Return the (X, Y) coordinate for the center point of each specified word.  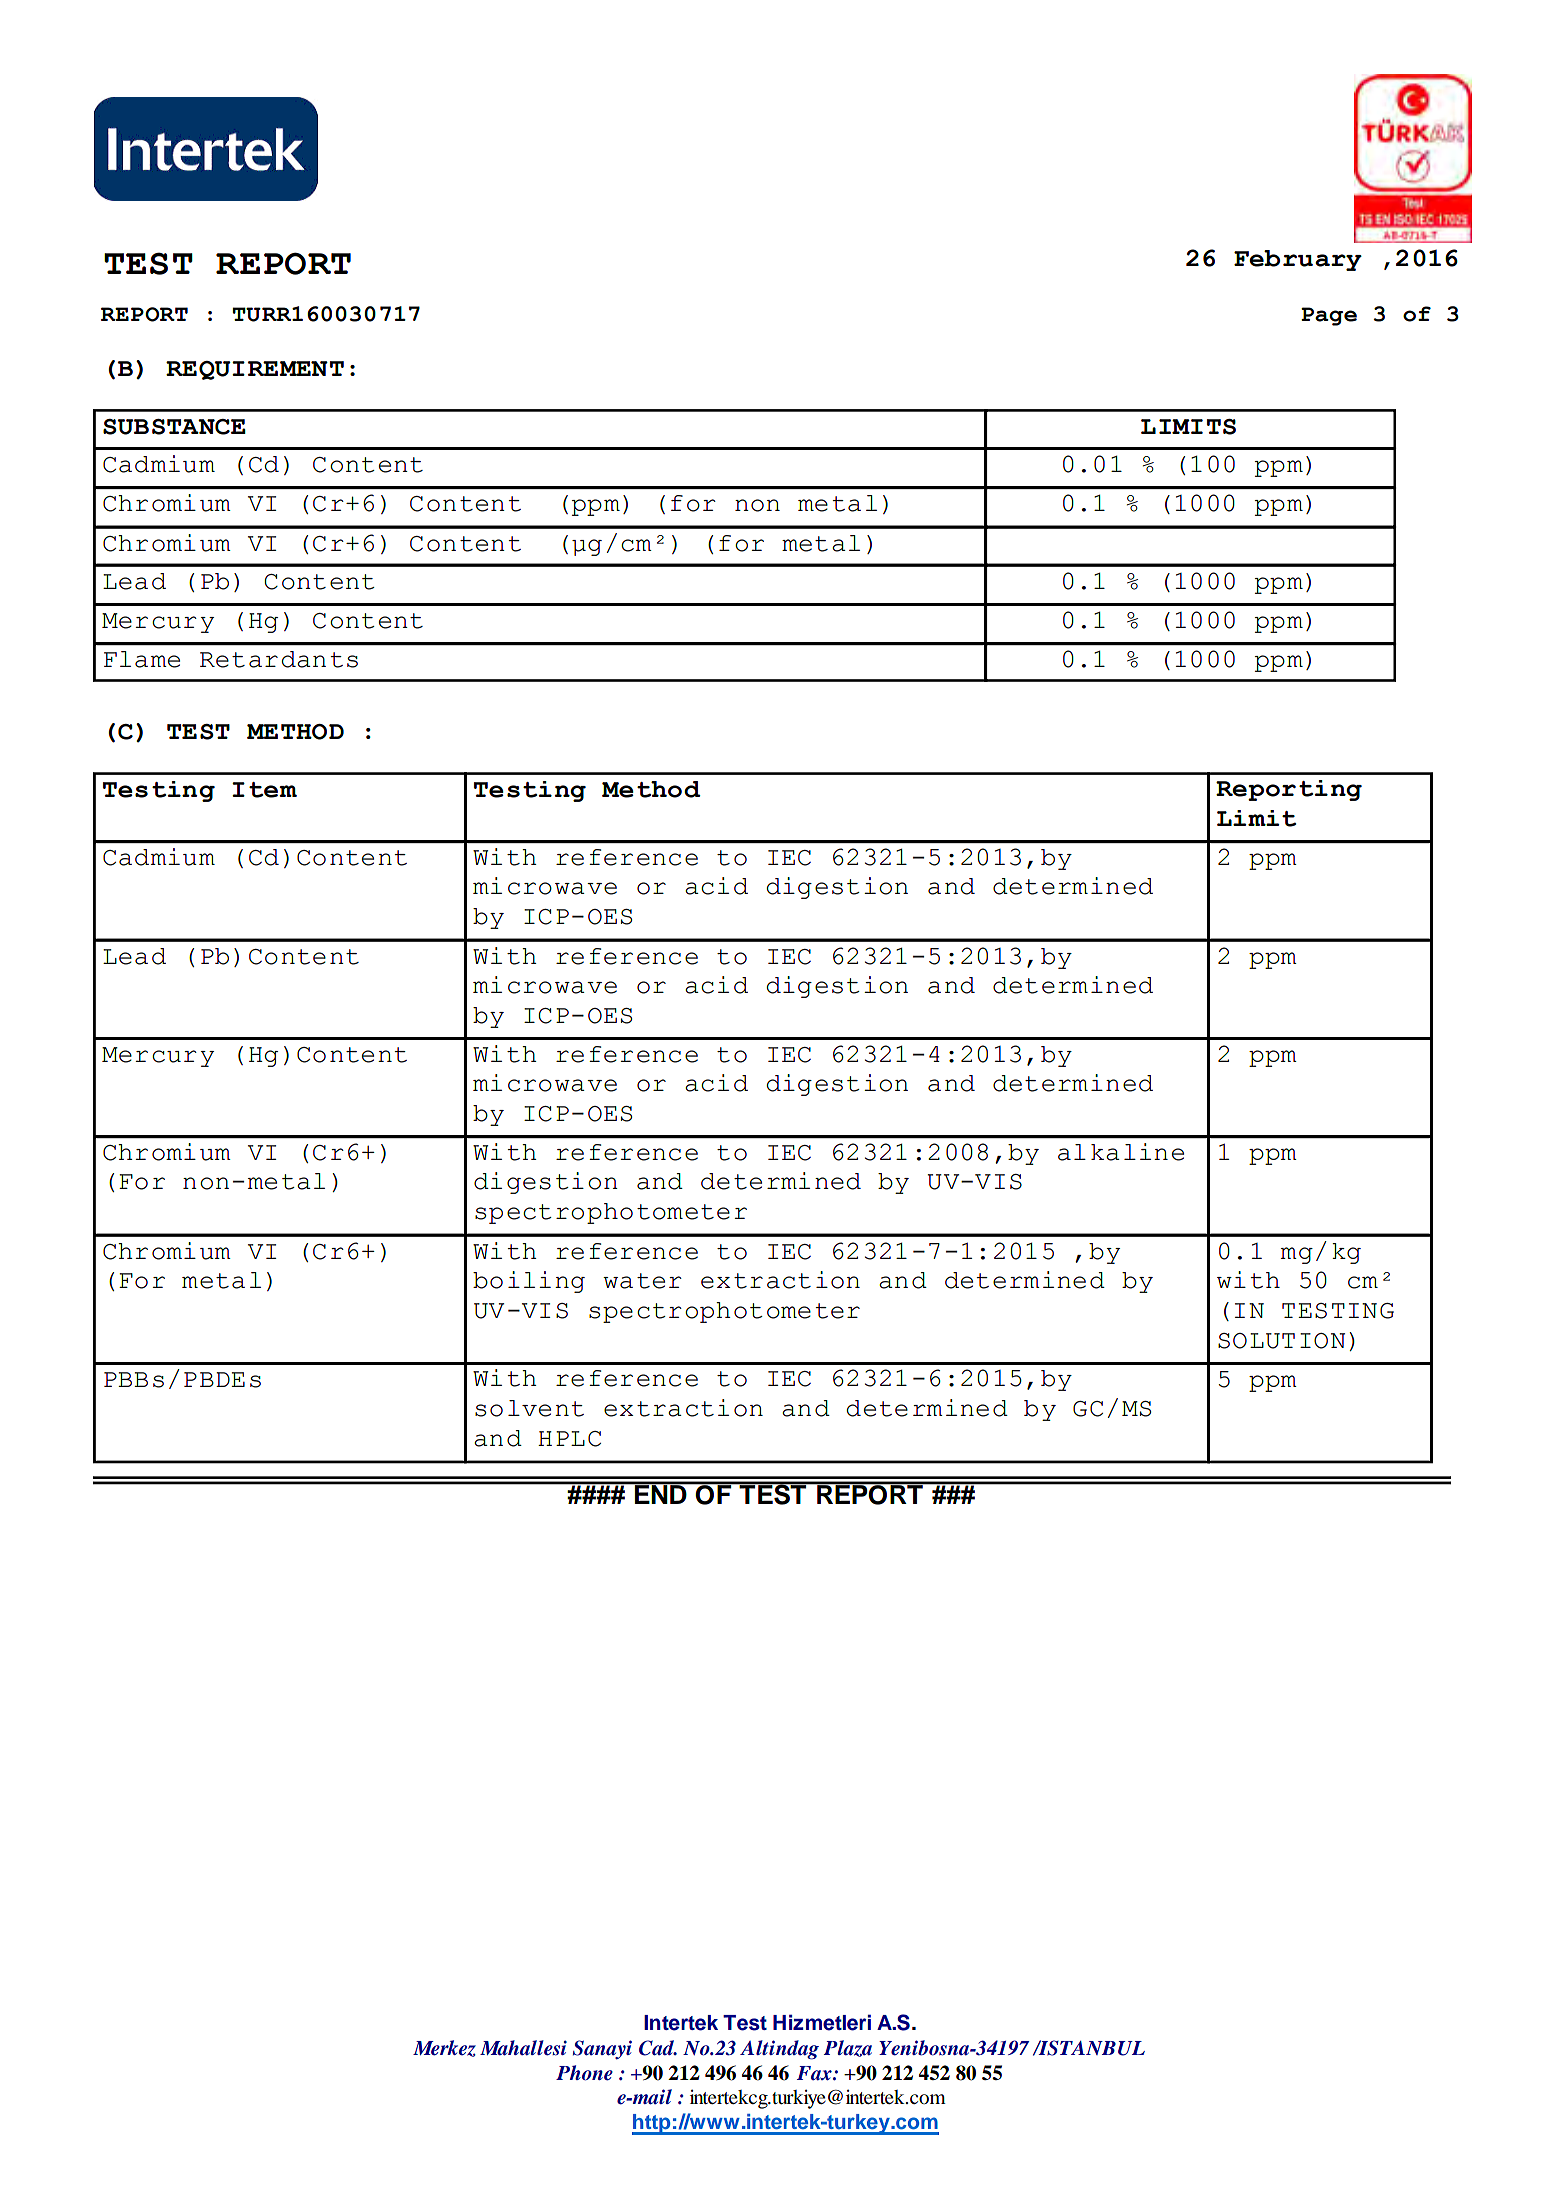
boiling (529, 1282)
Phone (584, 2073)
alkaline (1121, 1152)
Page (1329, 316)
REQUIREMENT (255, 370)
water (642, 1281)
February (1298, 260)
